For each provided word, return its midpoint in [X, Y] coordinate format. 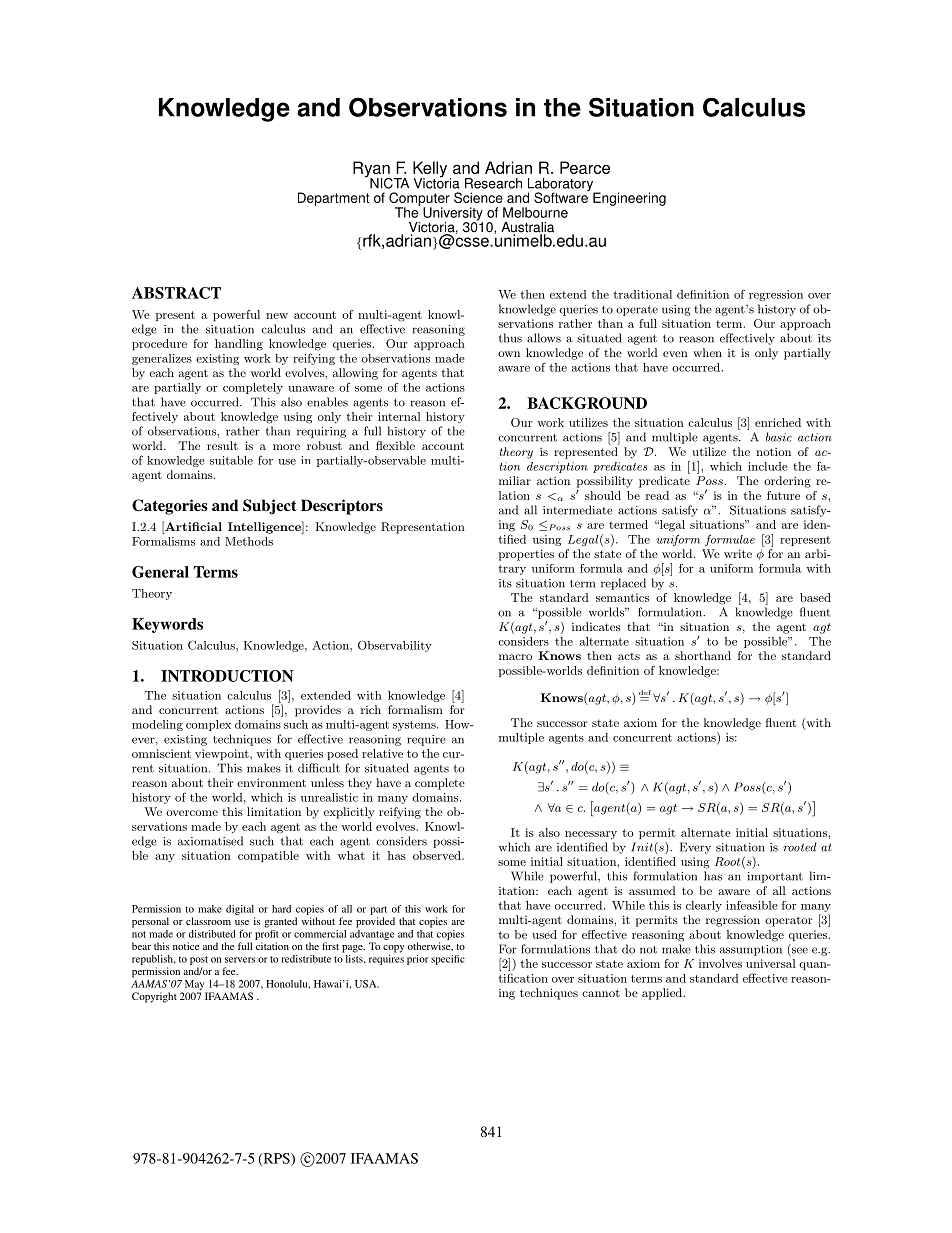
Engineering [629, 199]
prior [418, 960]
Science [478, 197]
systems [415, 726]
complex [208, 725]
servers [240, 960]
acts [629, 656]
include [767, 466]
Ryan [372, 170]
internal [399, 416]
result [222, 445]
